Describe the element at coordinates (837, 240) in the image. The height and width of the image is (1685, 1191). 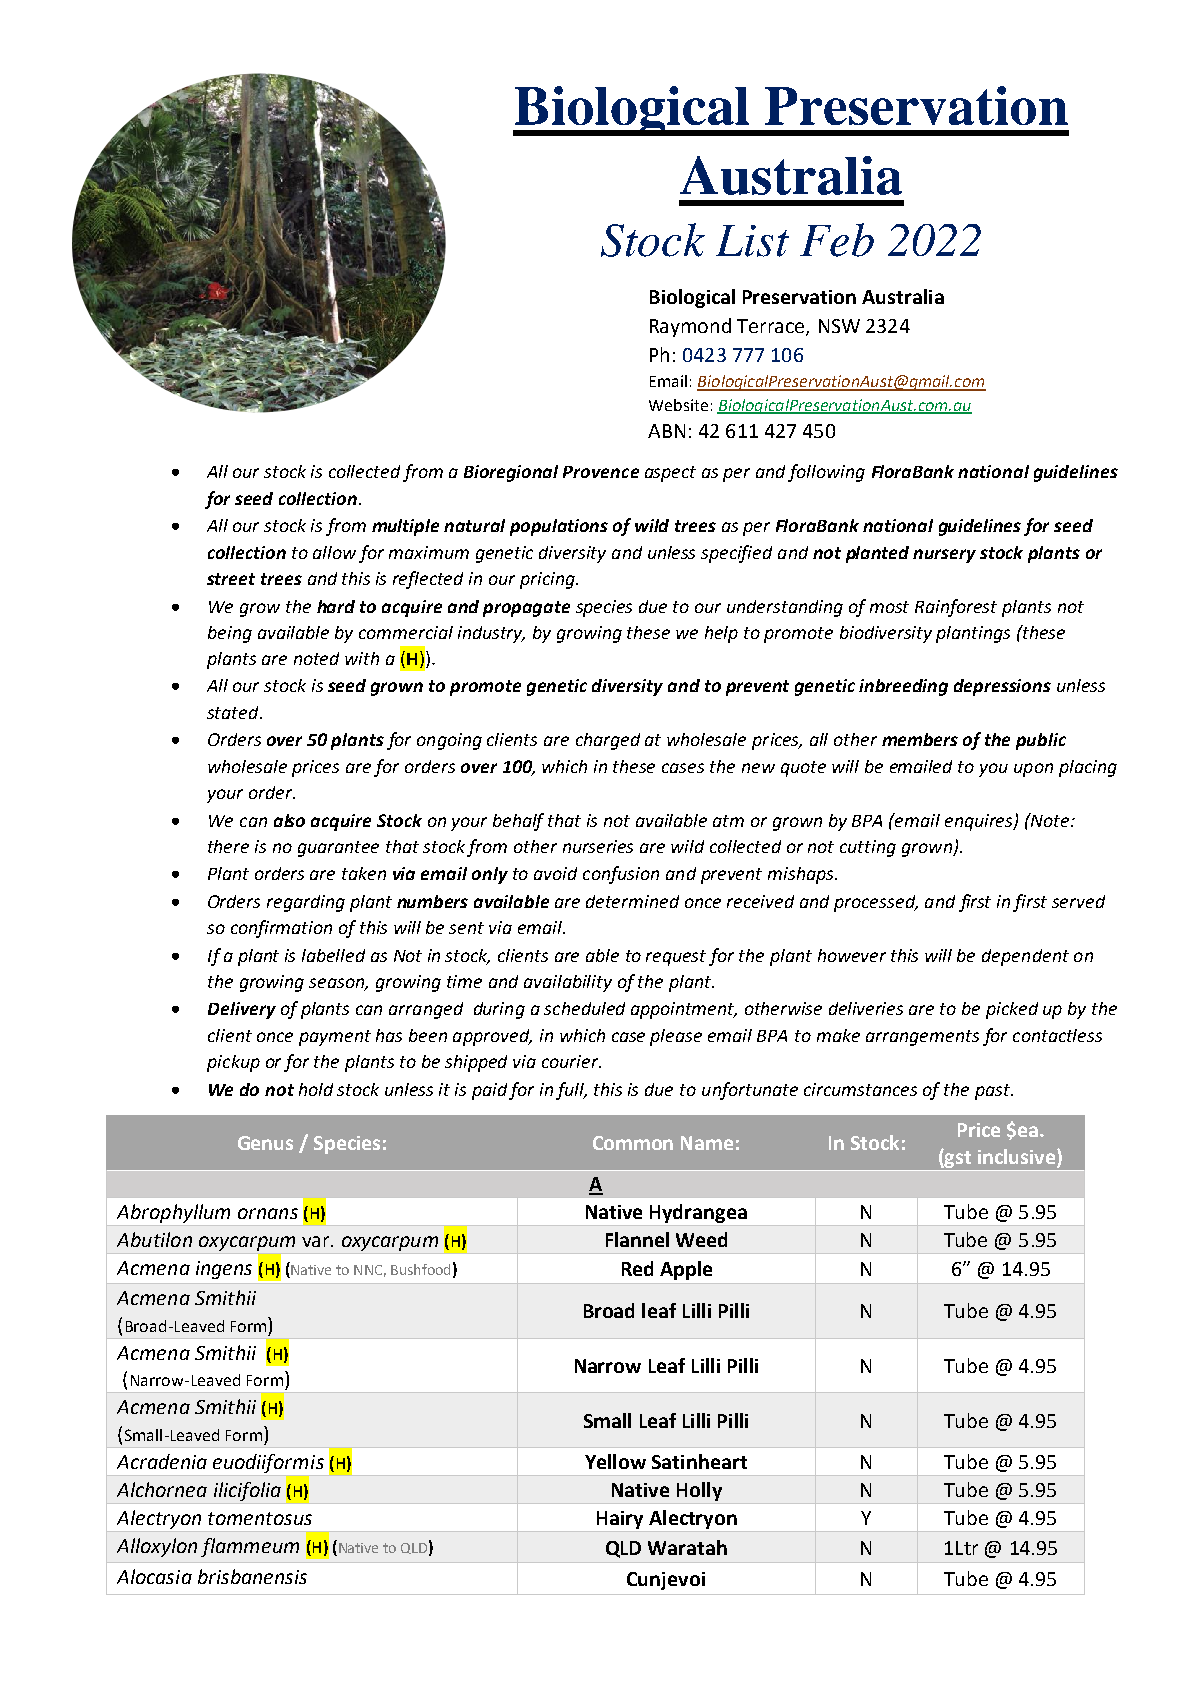
I see `Feb` at that location.
